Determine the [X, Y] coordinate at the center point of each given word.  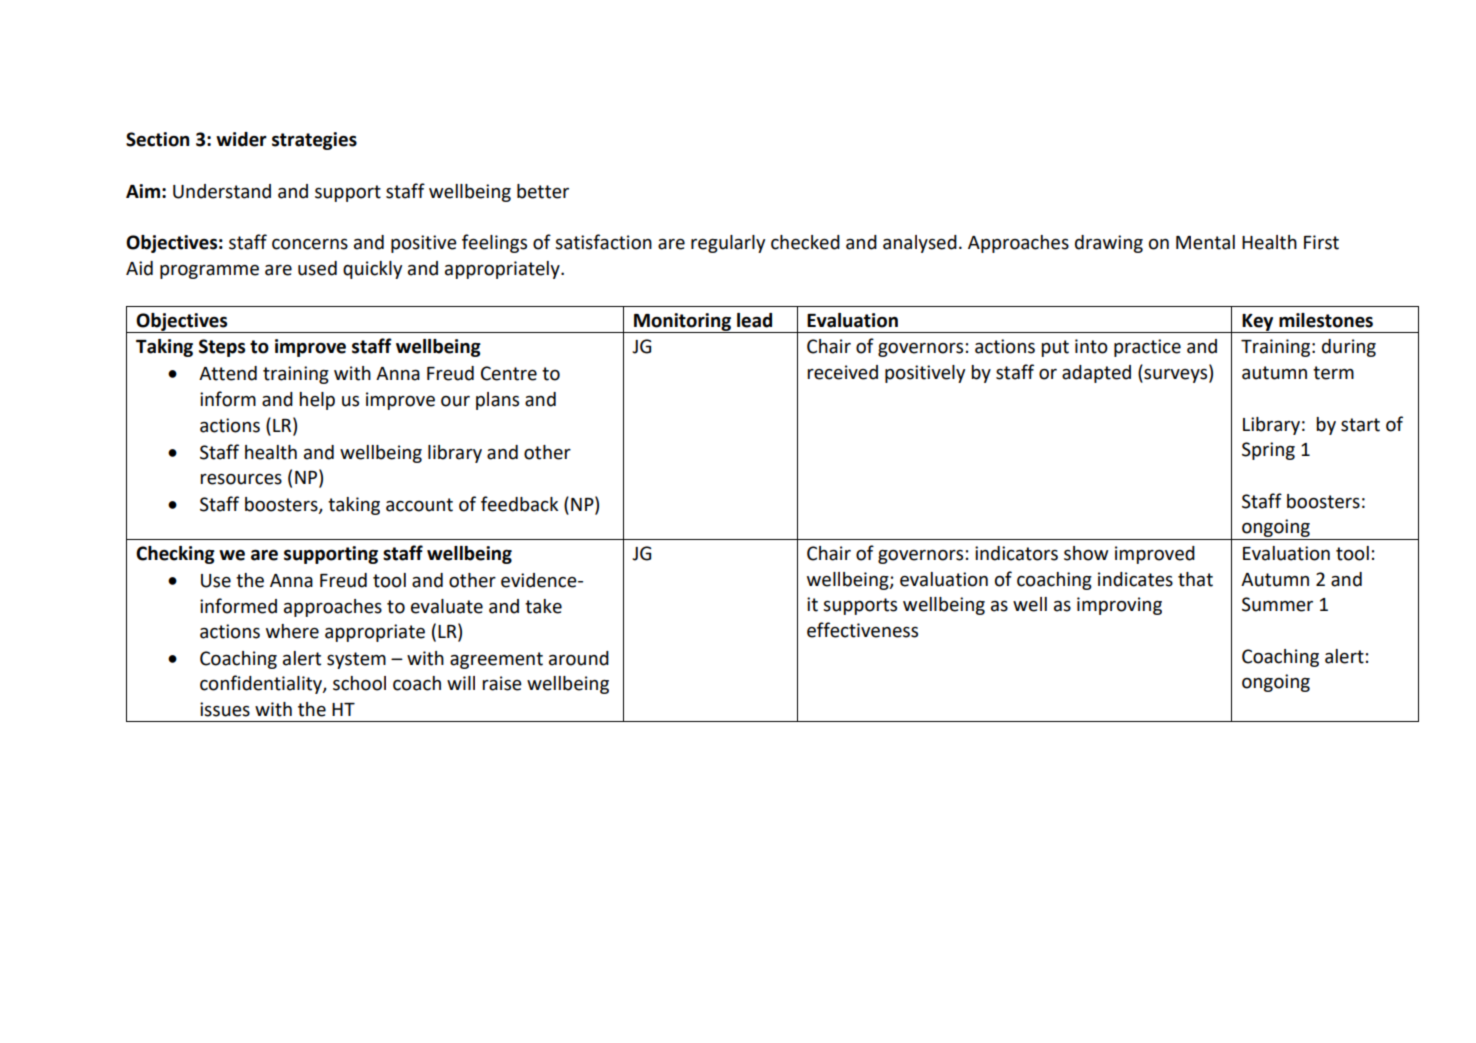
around [579, 658]
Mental [1205, 242]
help [317, 401]
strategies [314, 141]
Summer [1277, 604]
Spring [1268, 451]
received [842, 372]
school [359, 683]
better [543, 191]
